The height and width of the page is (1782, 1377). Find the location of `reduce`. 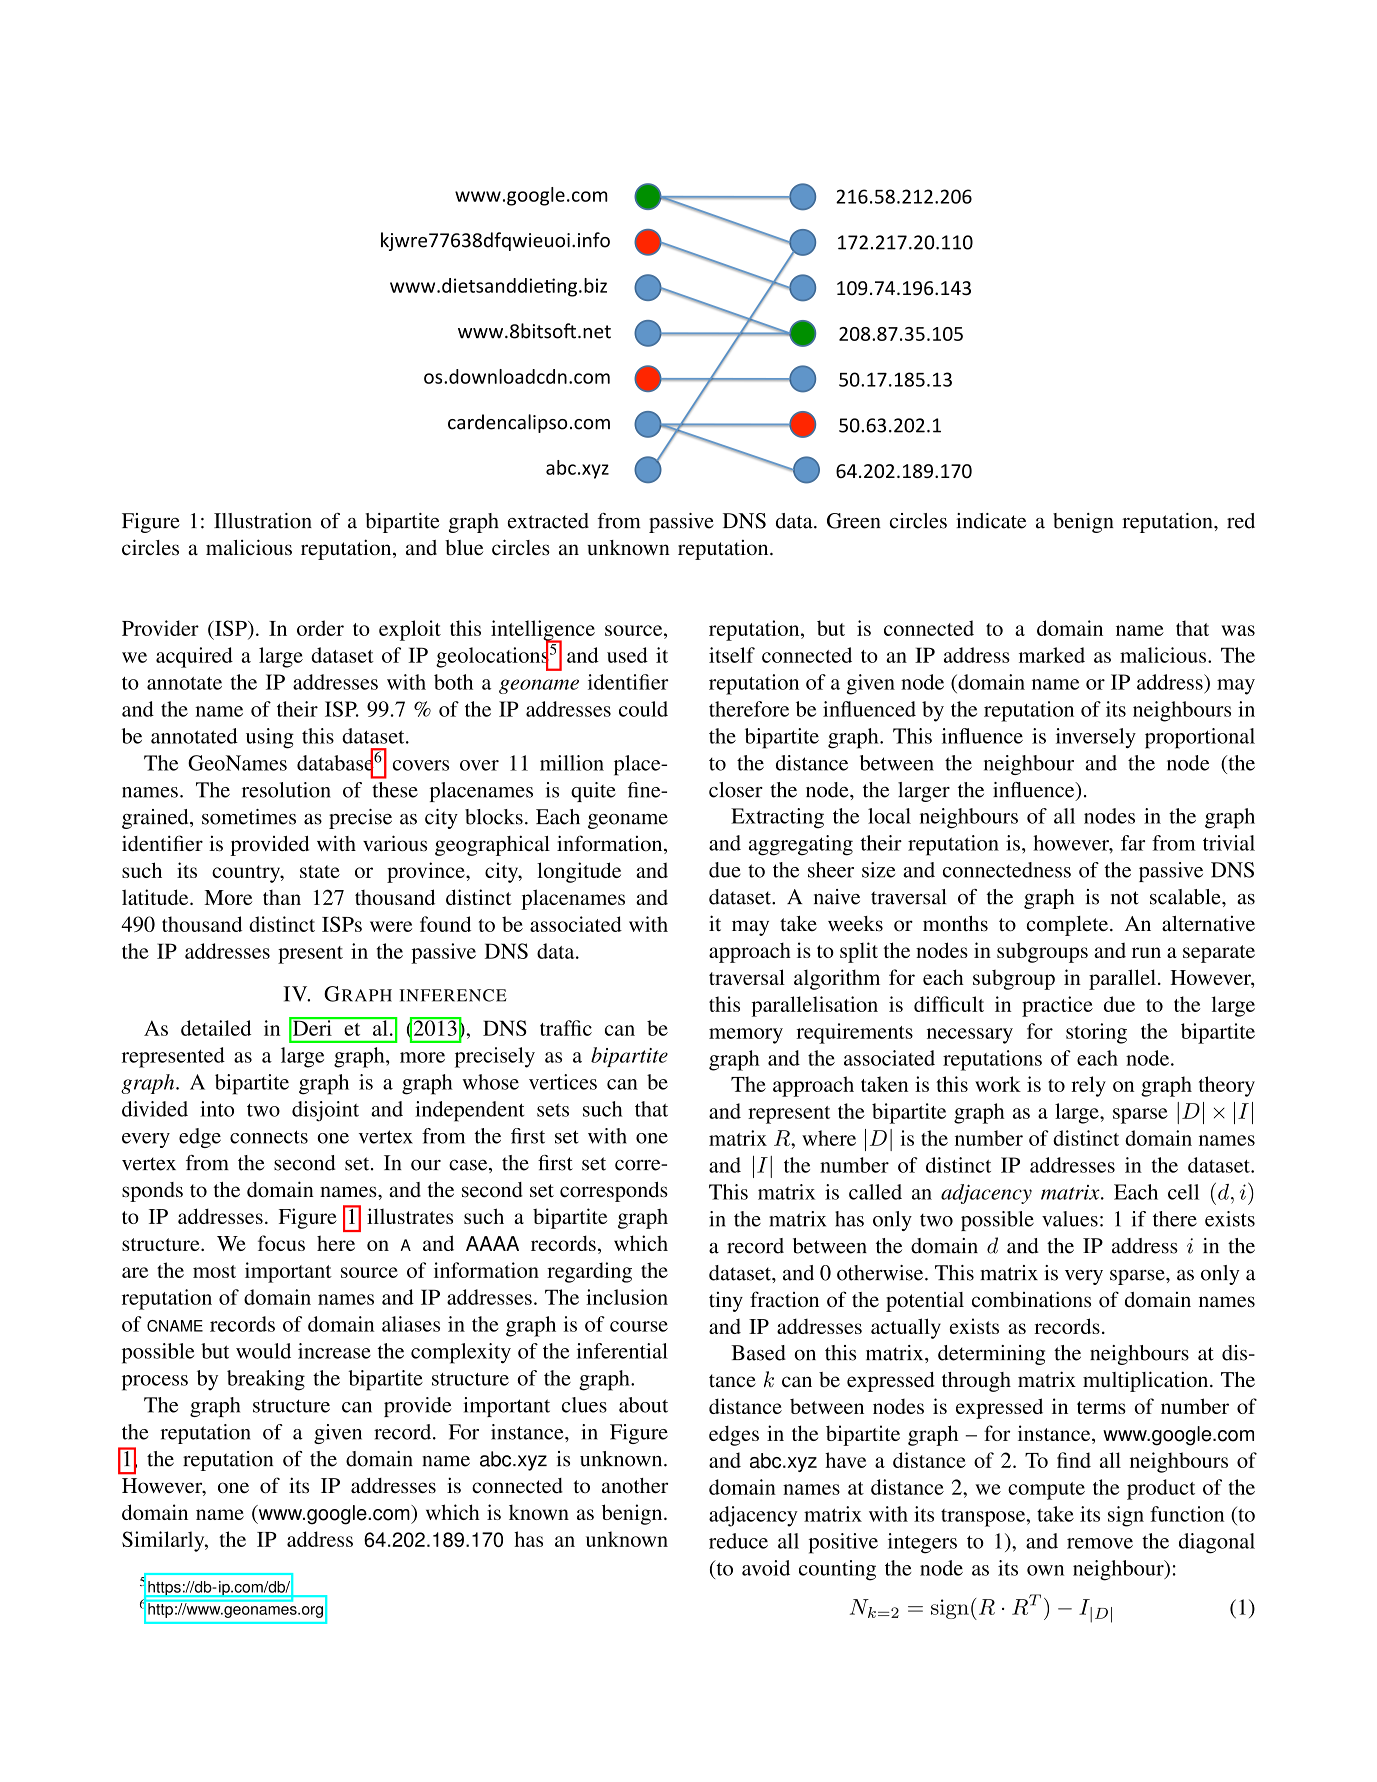

reduce is located at coordinates (738, 1541).
